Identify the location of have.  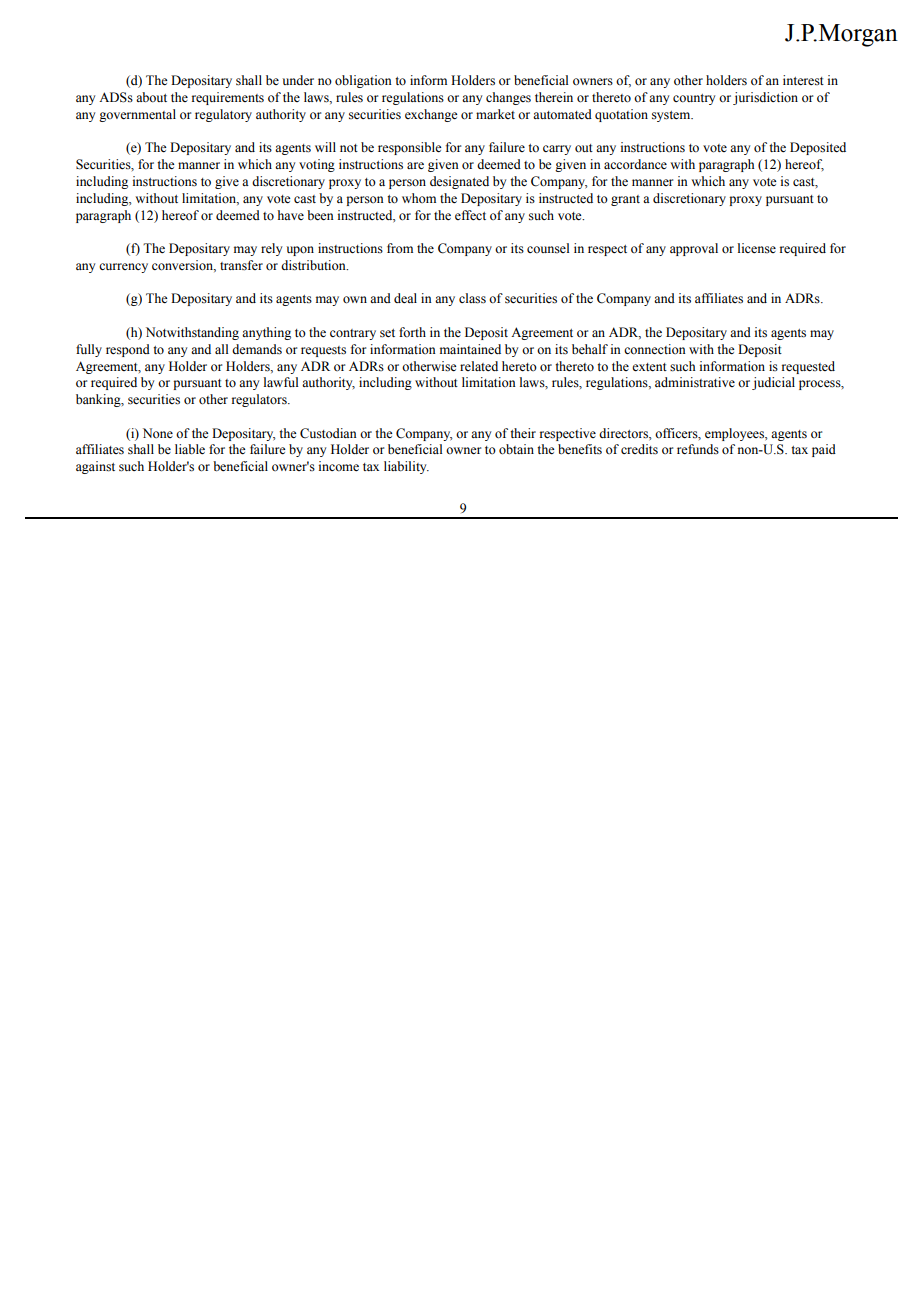
(291, 215).
